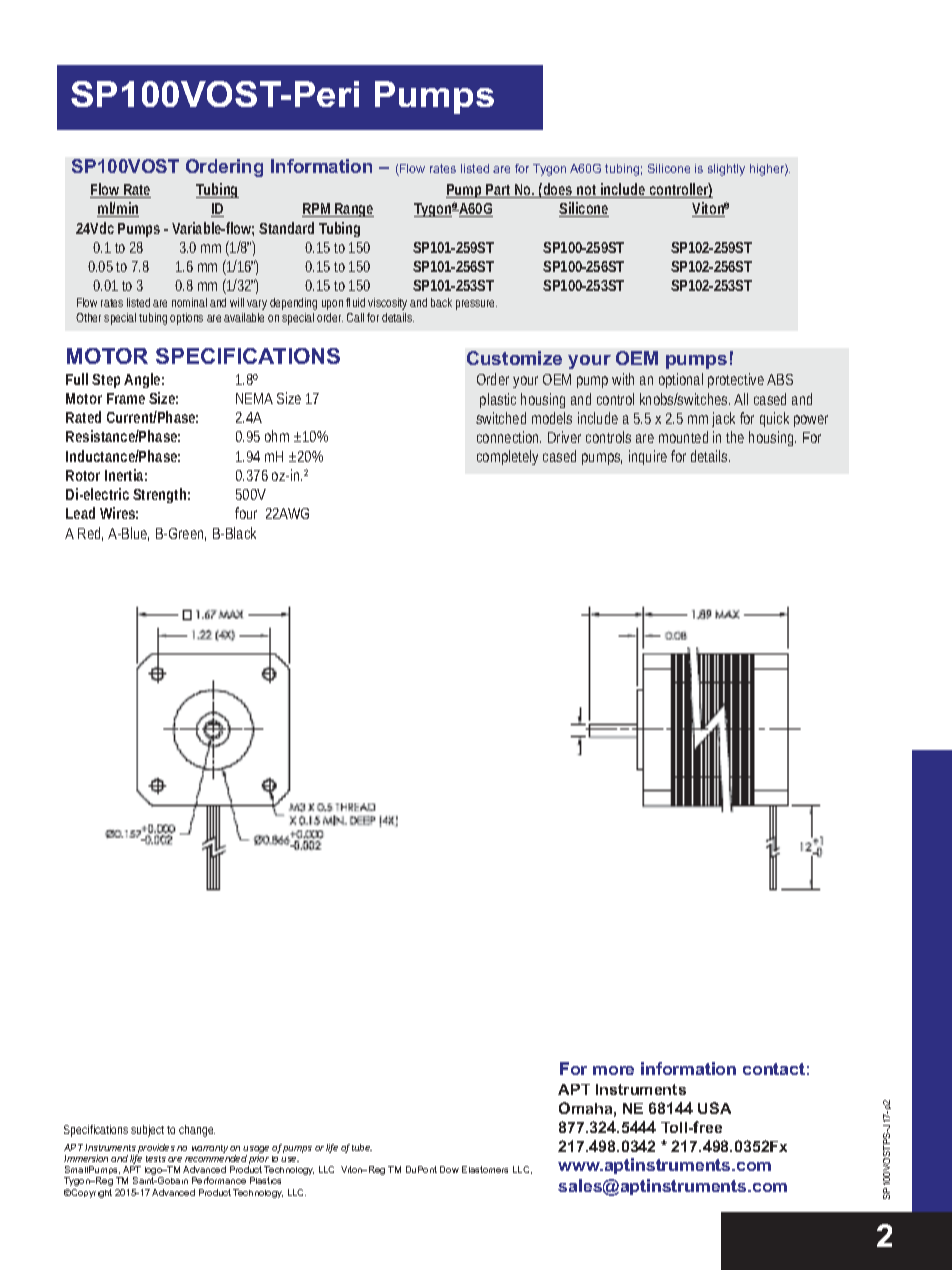  I want to click on Standard, so click(286, 228).
